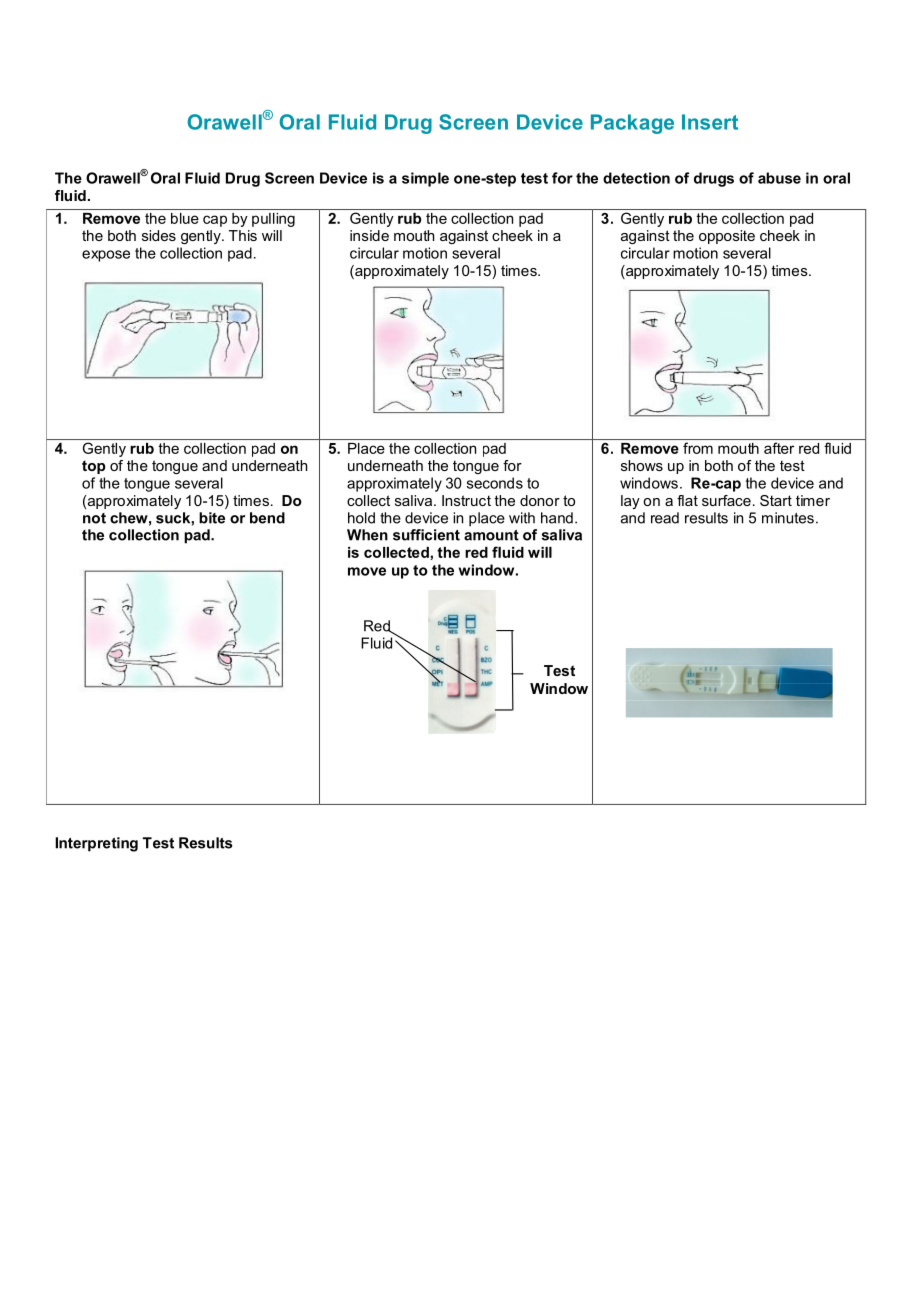 The image size is (924, 1308). What do you see at coordinates (93, 467) in the page?
I see `top` at bounding box center [93, 467].
